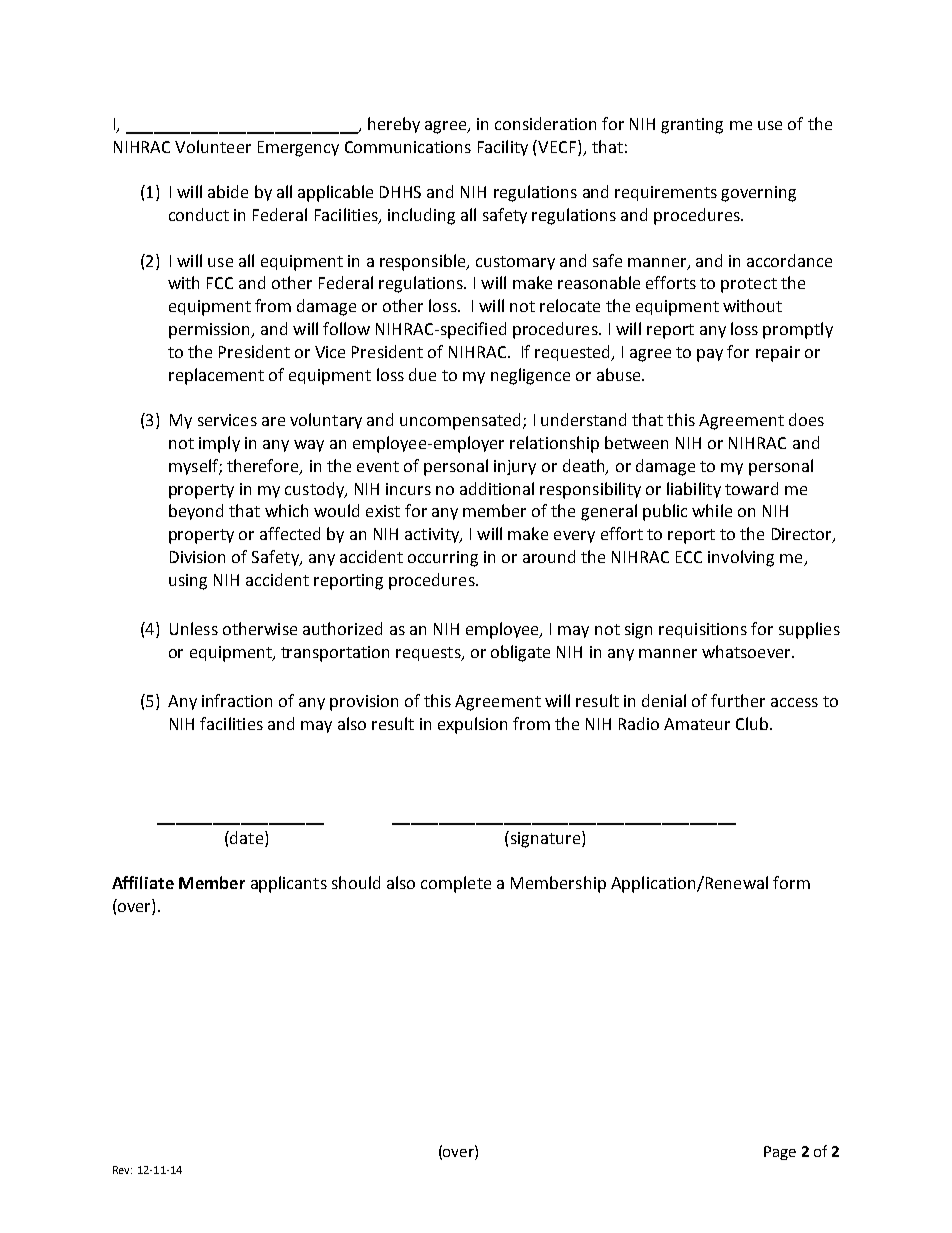 The height and width of the screenshot is (1233, 952). I want to click on granting, so click(692, 126).
